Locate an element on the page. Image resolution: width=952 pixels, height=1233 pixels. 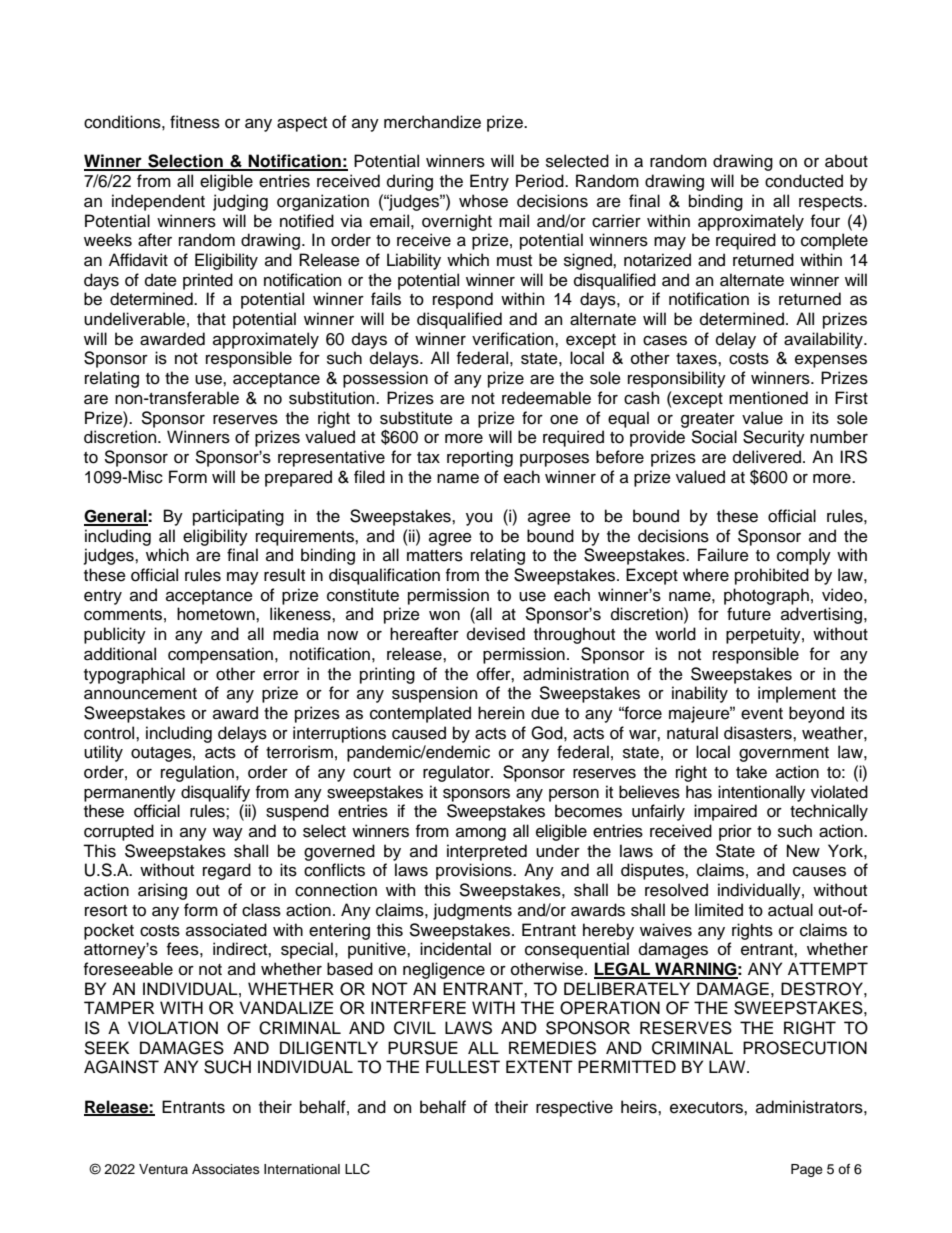
future is located at coordinates (749, 614).
